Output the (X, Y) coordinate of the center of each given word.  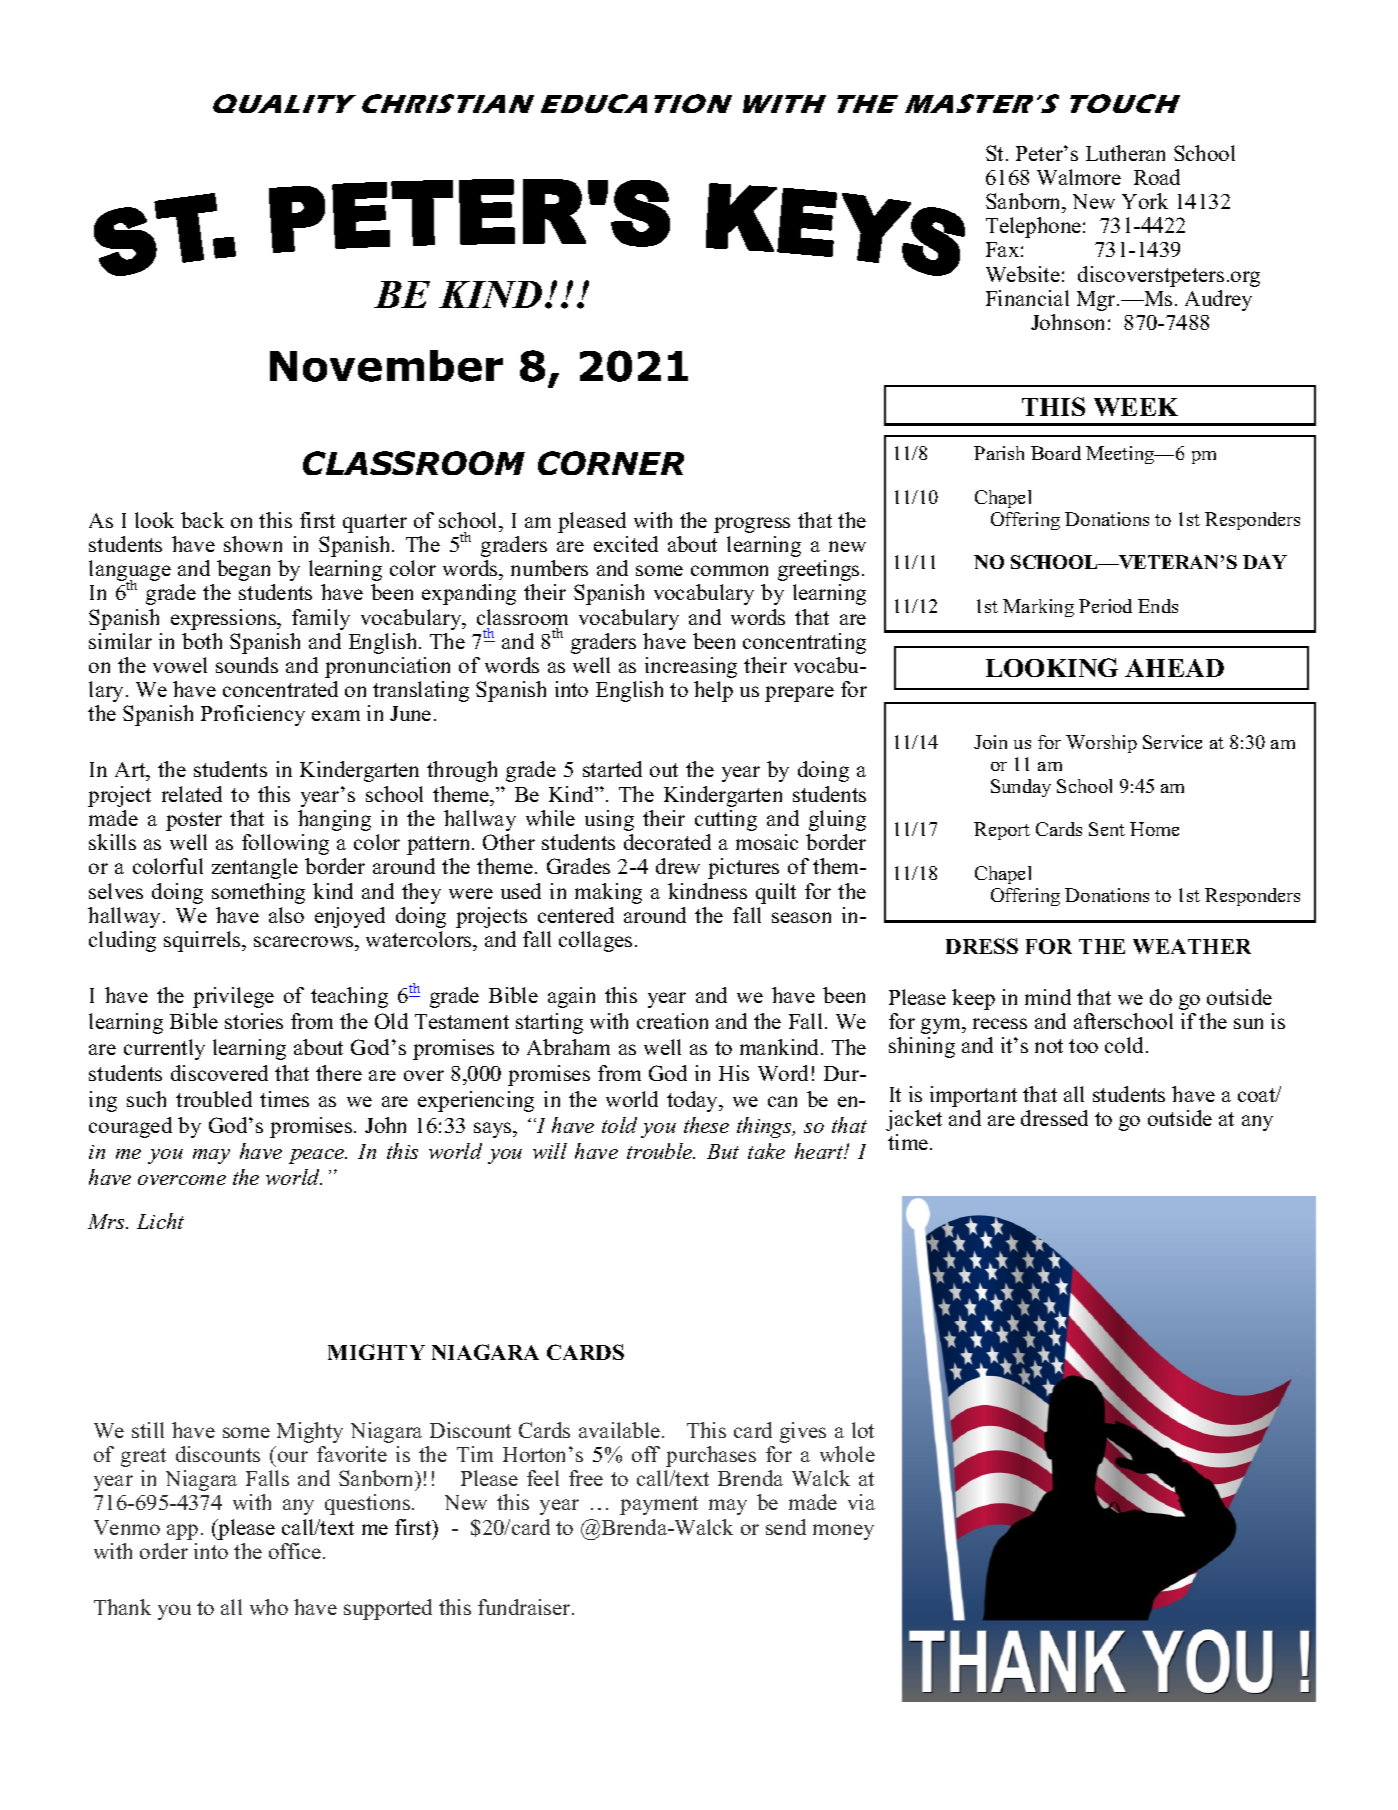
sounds (247, 665)
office (296, 1551)
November (386, 366)
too (1083, 1046)
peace (318, 1156)
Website (1023, 274)
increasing (691, 667)
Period (1105, 606)
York (1145, 201)
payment (659, 1505)
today (694, 1101)
